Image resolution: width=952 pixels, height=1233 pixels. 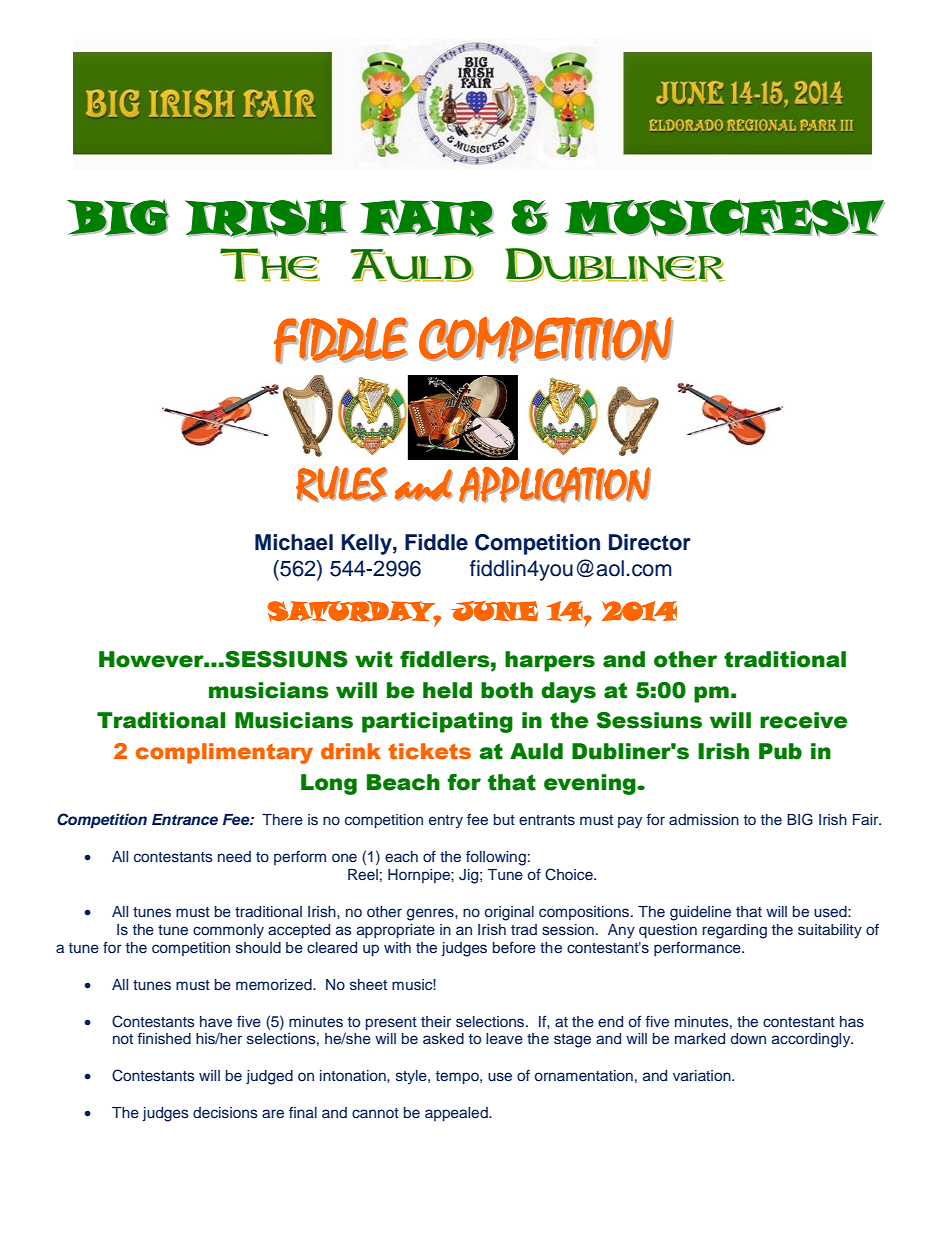 What do you see at coordinates (224, 753) in the page?
I see `complimentary` at bounding box center [224, 753].
